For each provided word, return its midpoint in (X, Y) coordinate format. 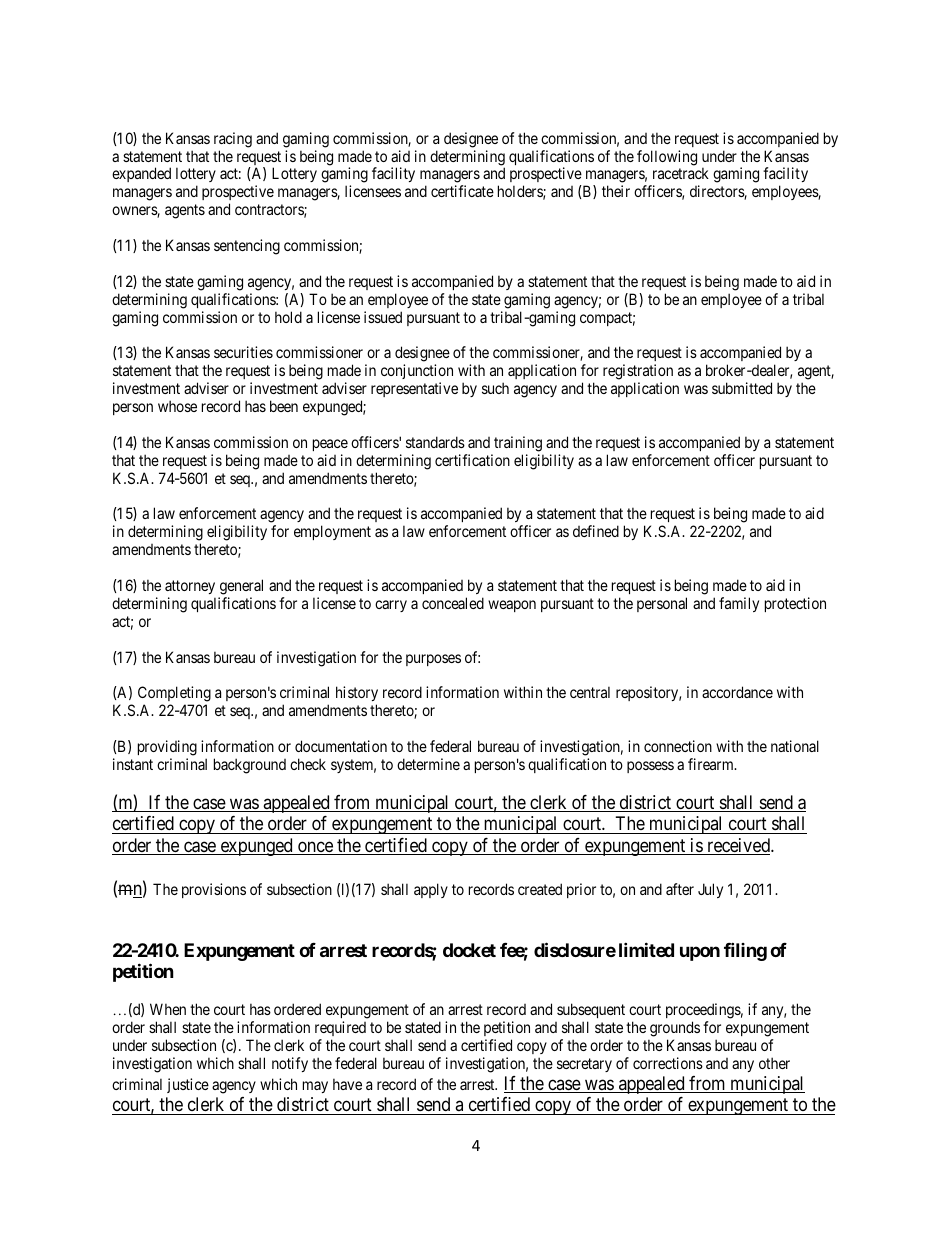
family (739, 604)
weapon (512, 606)
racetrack (681, 173)
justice (188, 1085)
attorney (190, 587)
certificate (462, 191)
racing (233, 140)
